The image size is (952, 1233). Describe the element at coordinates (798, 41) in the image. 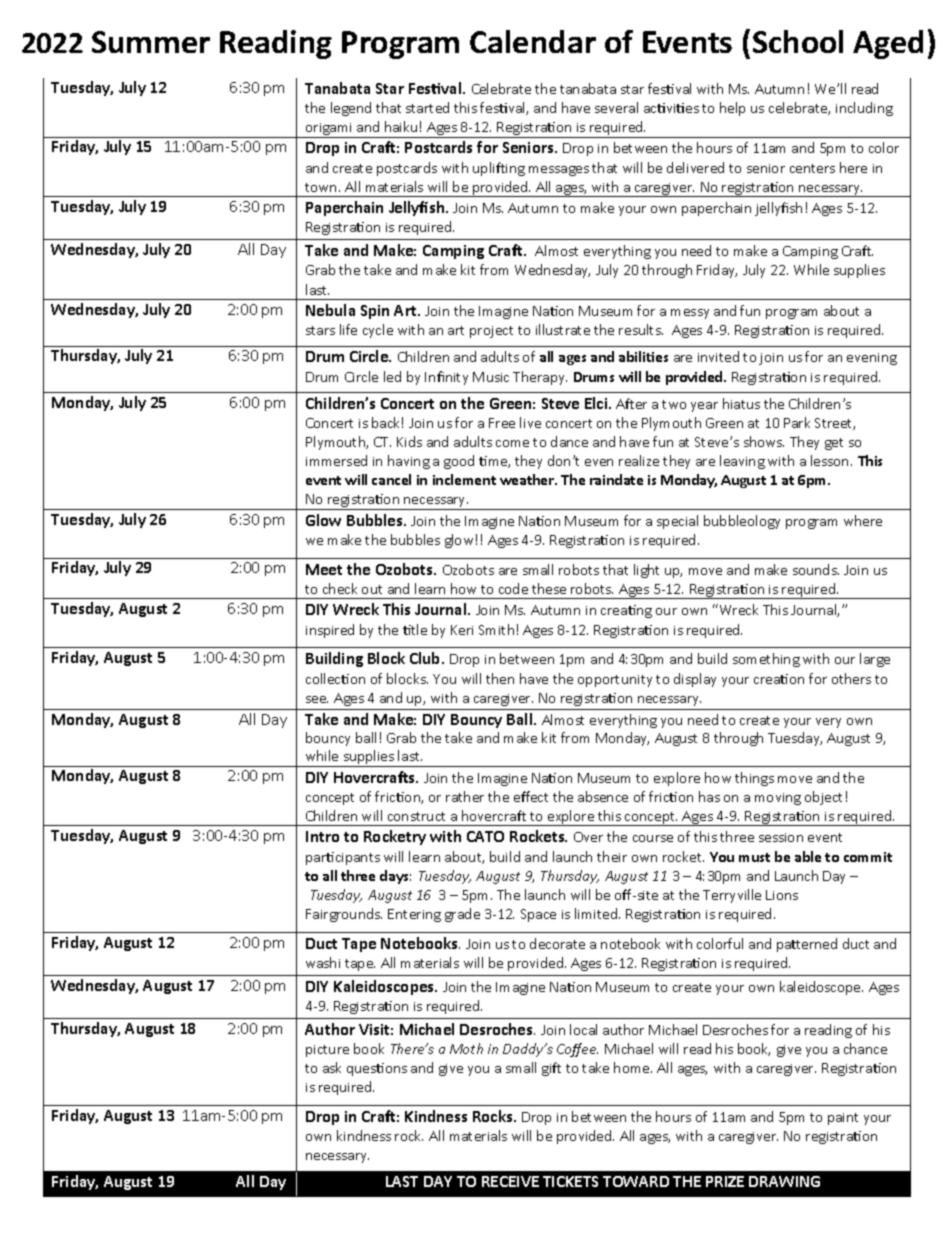

I see `School` at that location.
